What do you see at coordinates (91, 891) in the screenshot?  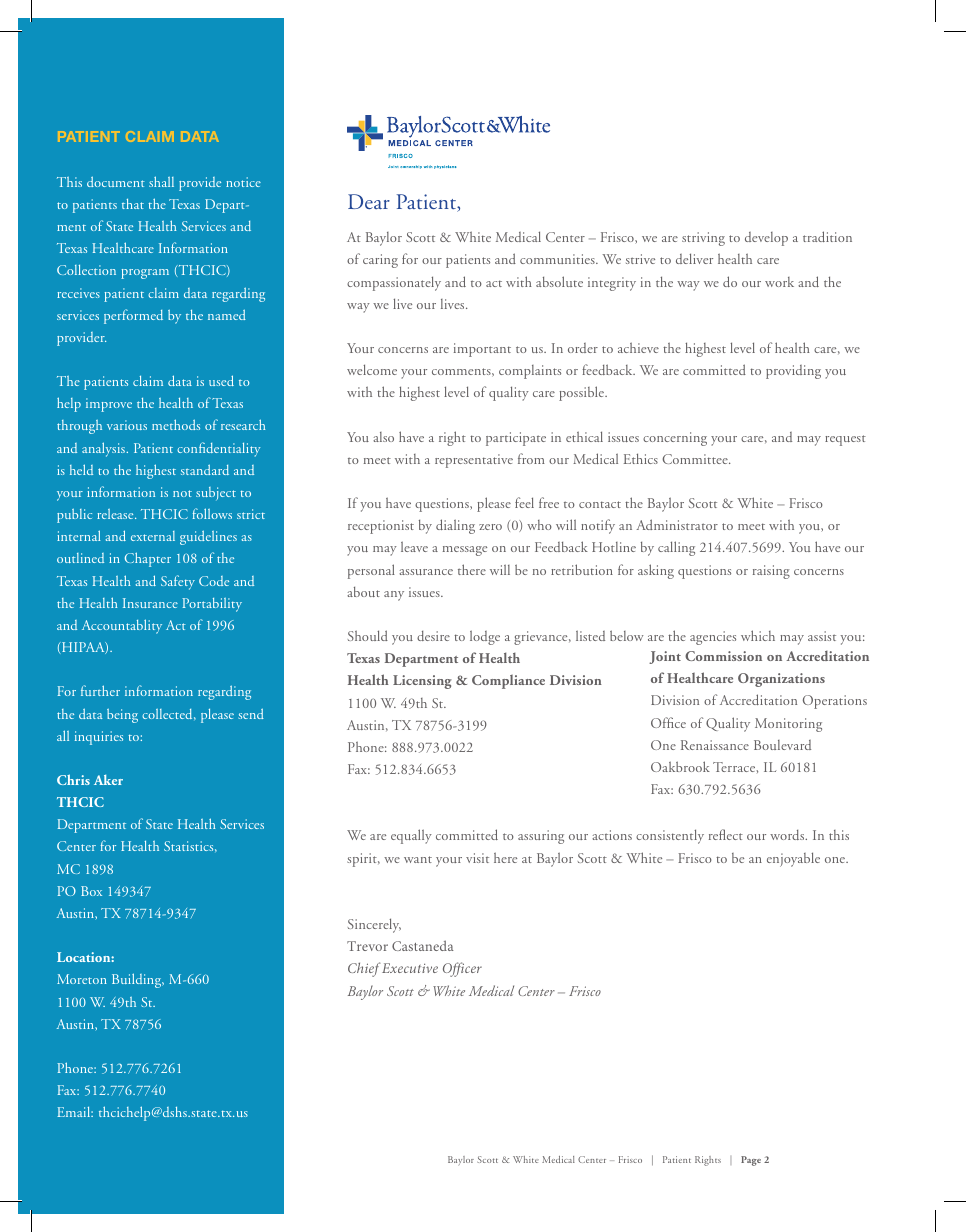 I see `Box` at bounding box center [91, 891].
